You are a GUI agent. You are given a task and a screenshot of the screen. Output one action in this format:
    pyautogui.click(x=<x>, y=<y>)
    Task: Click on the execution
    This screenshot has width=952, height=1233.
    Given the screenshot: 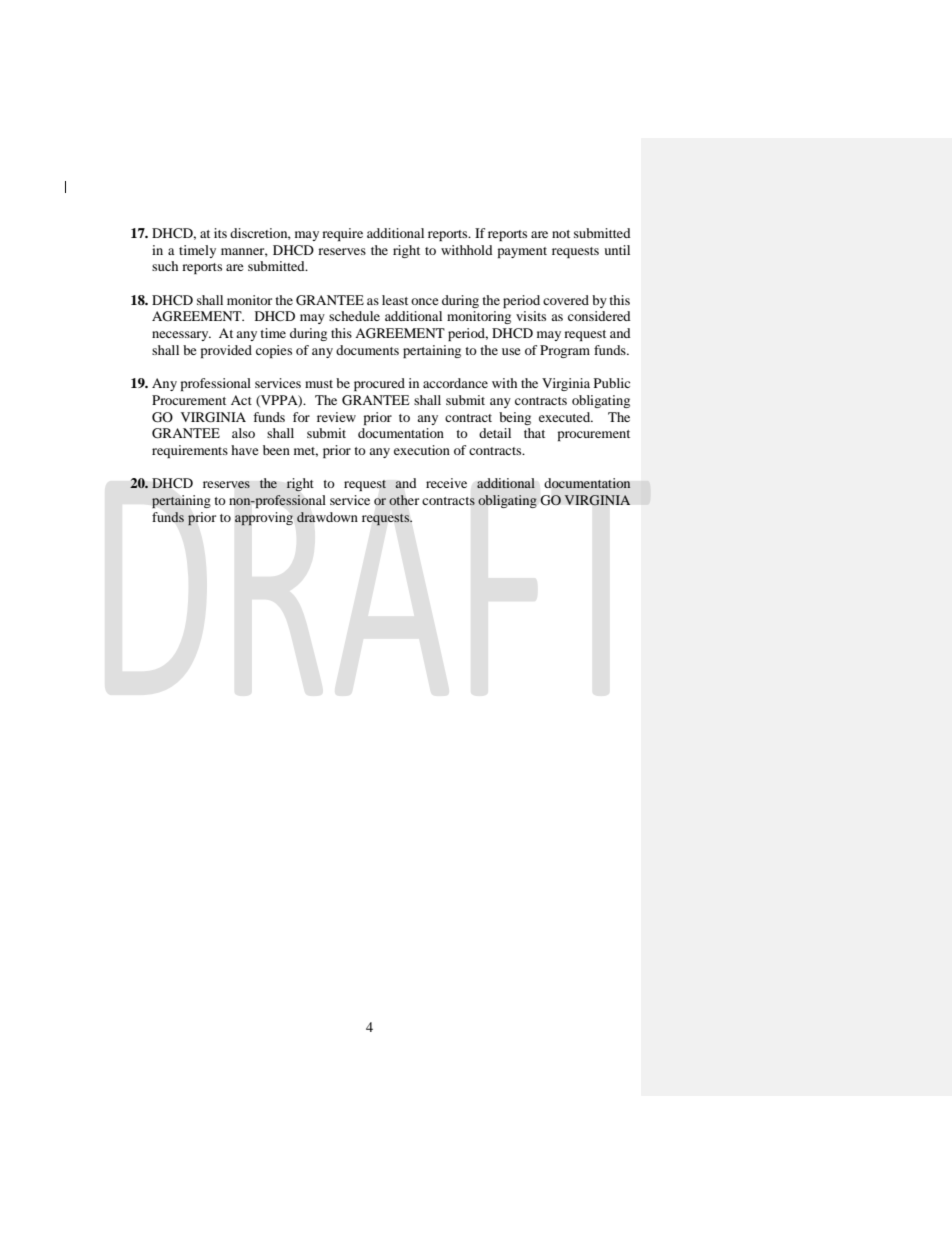 What is the action you would take?
    pyautogui.click(x=422, y=450)
